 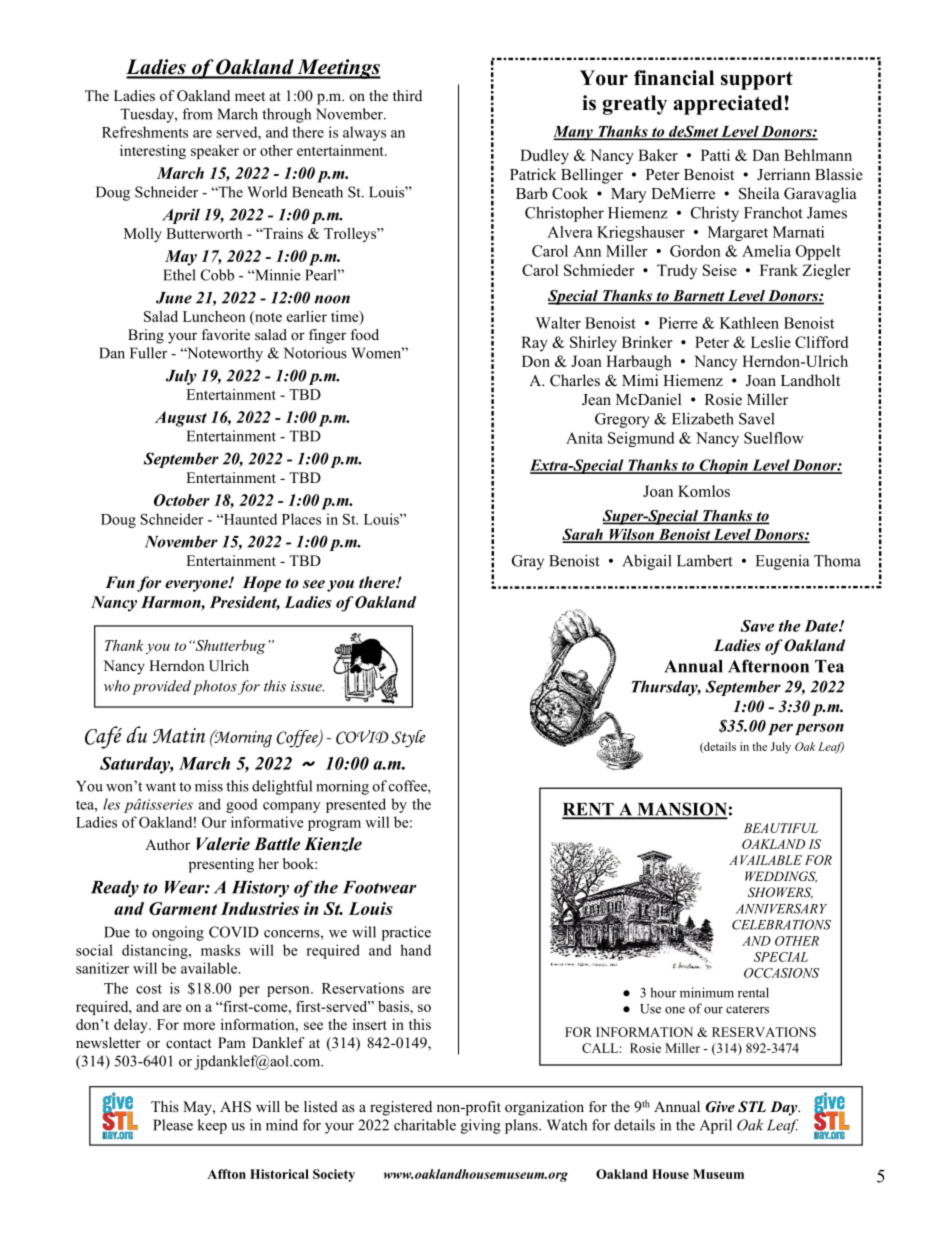 What do you see at coordinates (161, 787) in the screenshot?
I see `want` at bounding box center [161, 787].
